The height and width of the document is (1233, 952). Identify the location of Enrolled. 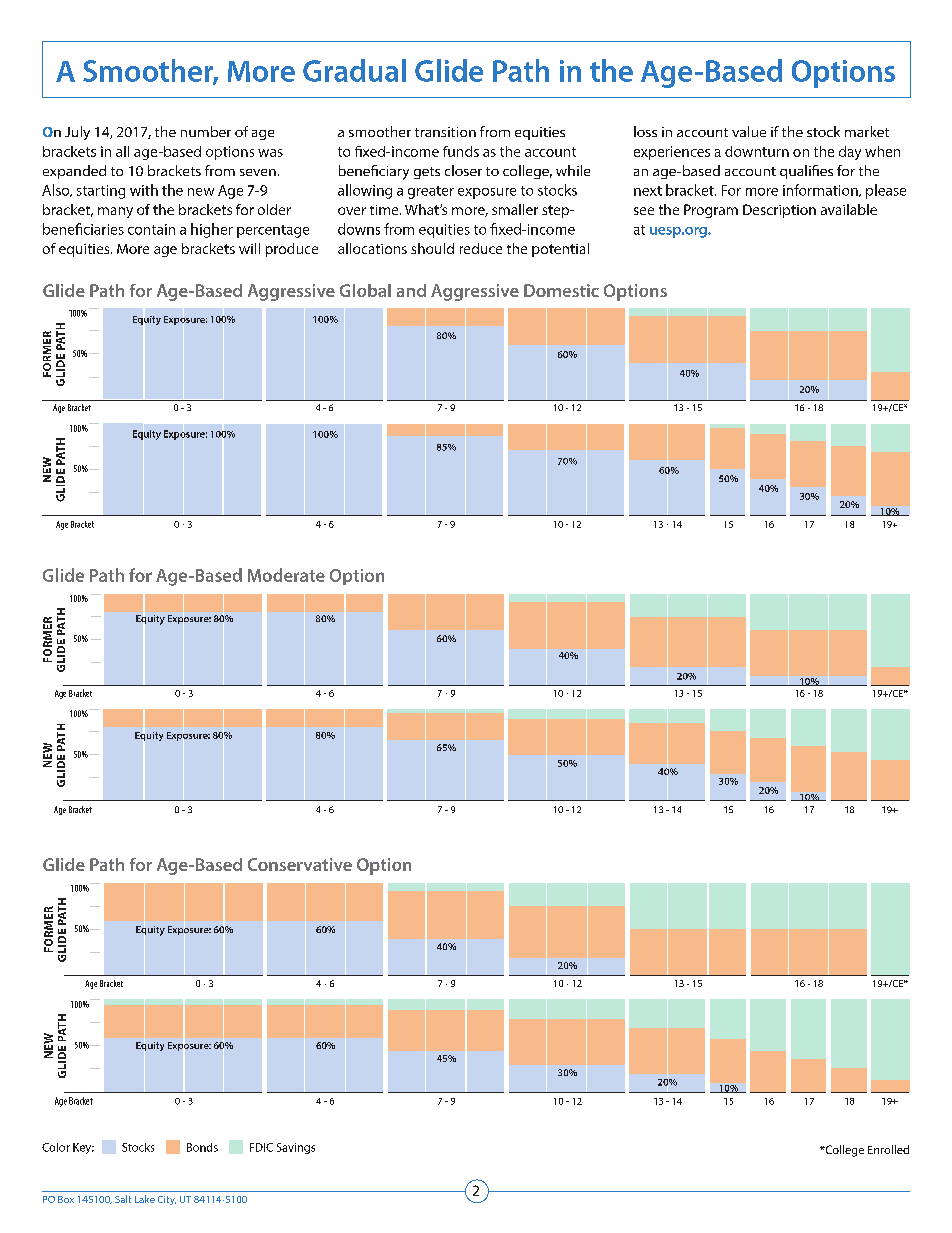
(888, 1149).
